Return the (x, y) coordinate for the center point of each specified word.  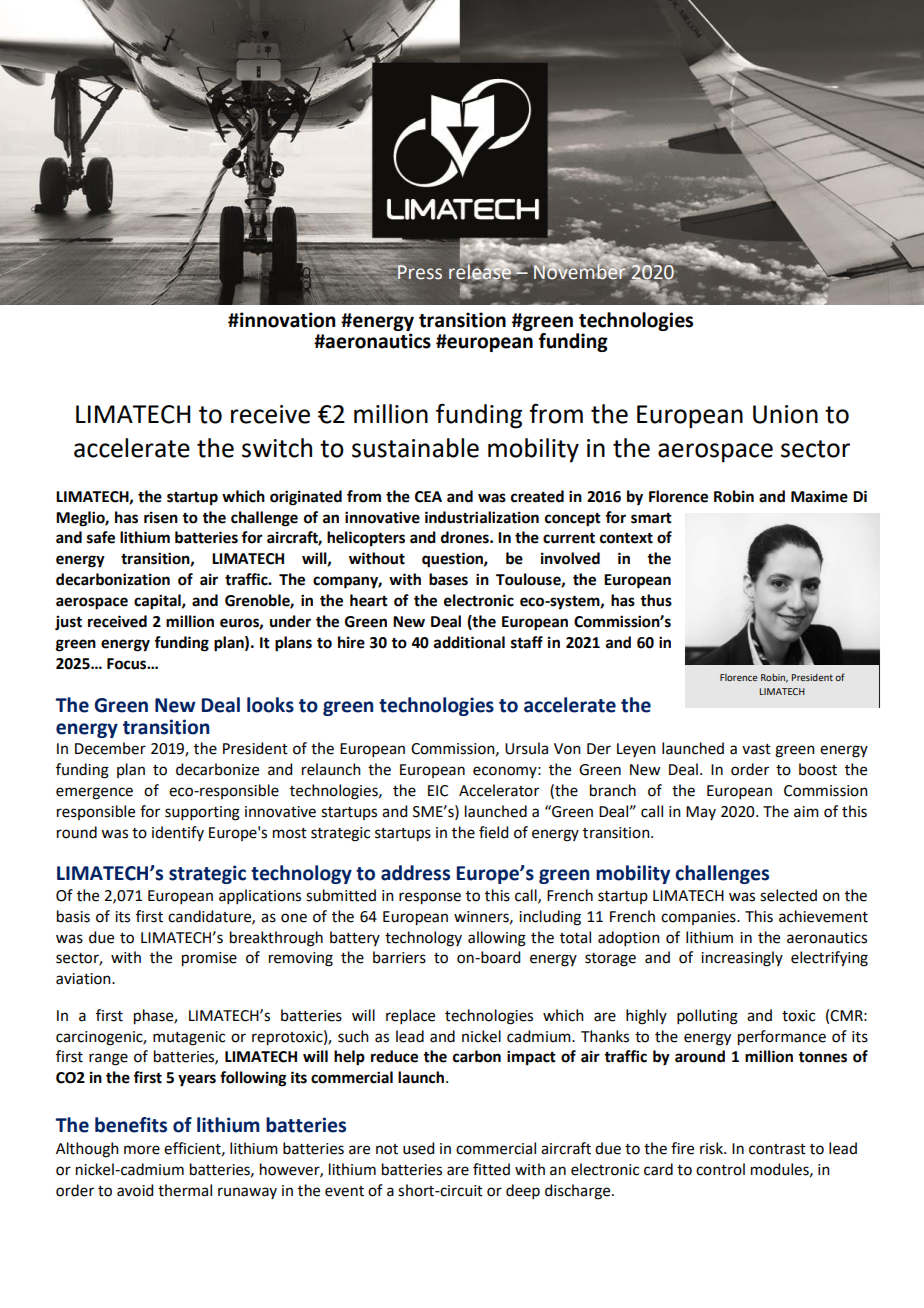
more (142, 1150)
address (415, 873)
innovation (286, 320)
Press (419, 272)
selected (788, 895)
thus (656, 600)
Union (785, 414)
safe (101, 537)
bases (448, 579)
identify (178, 833)
